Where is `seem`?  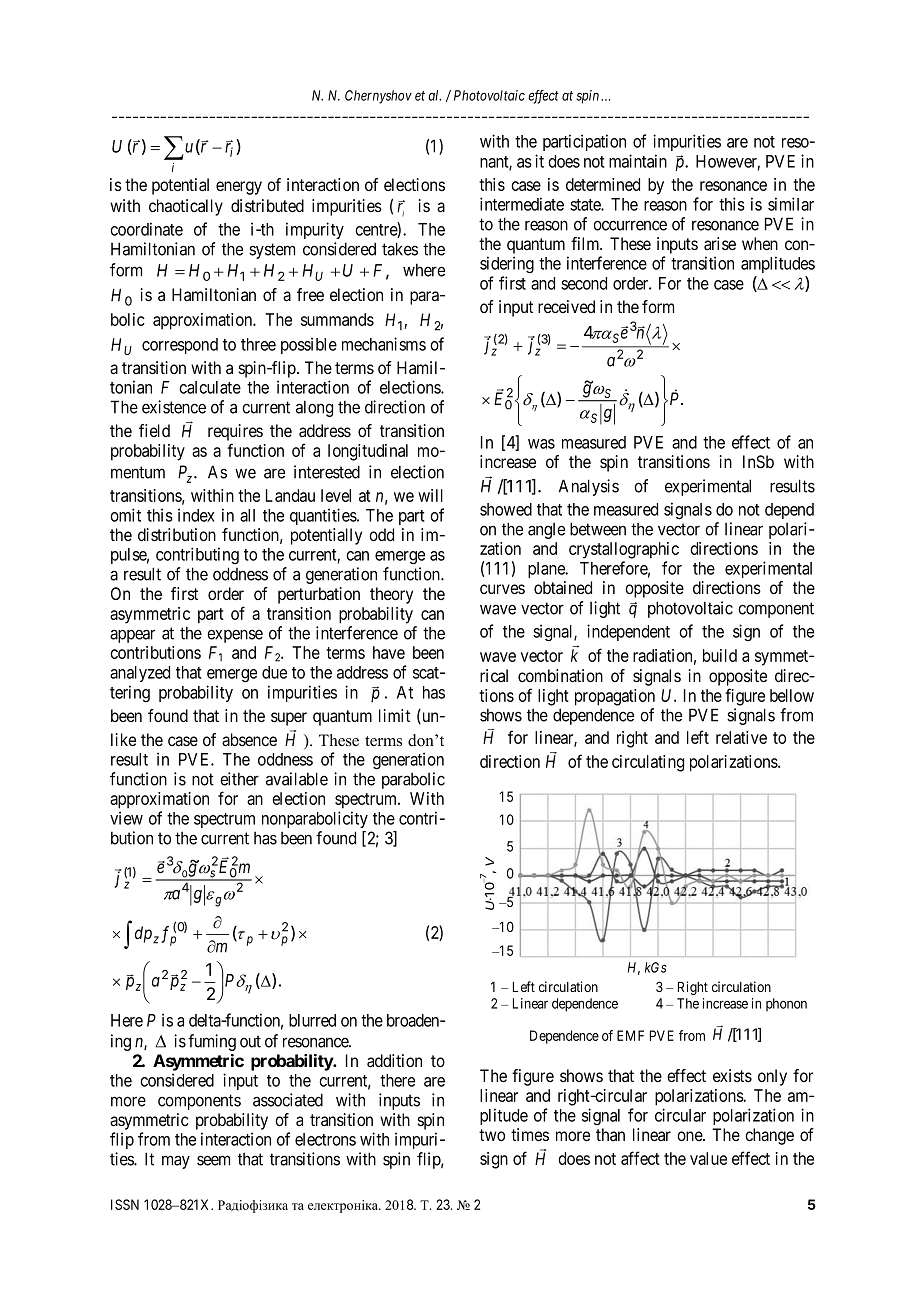
seem is located at coordinates (213, 1160).
